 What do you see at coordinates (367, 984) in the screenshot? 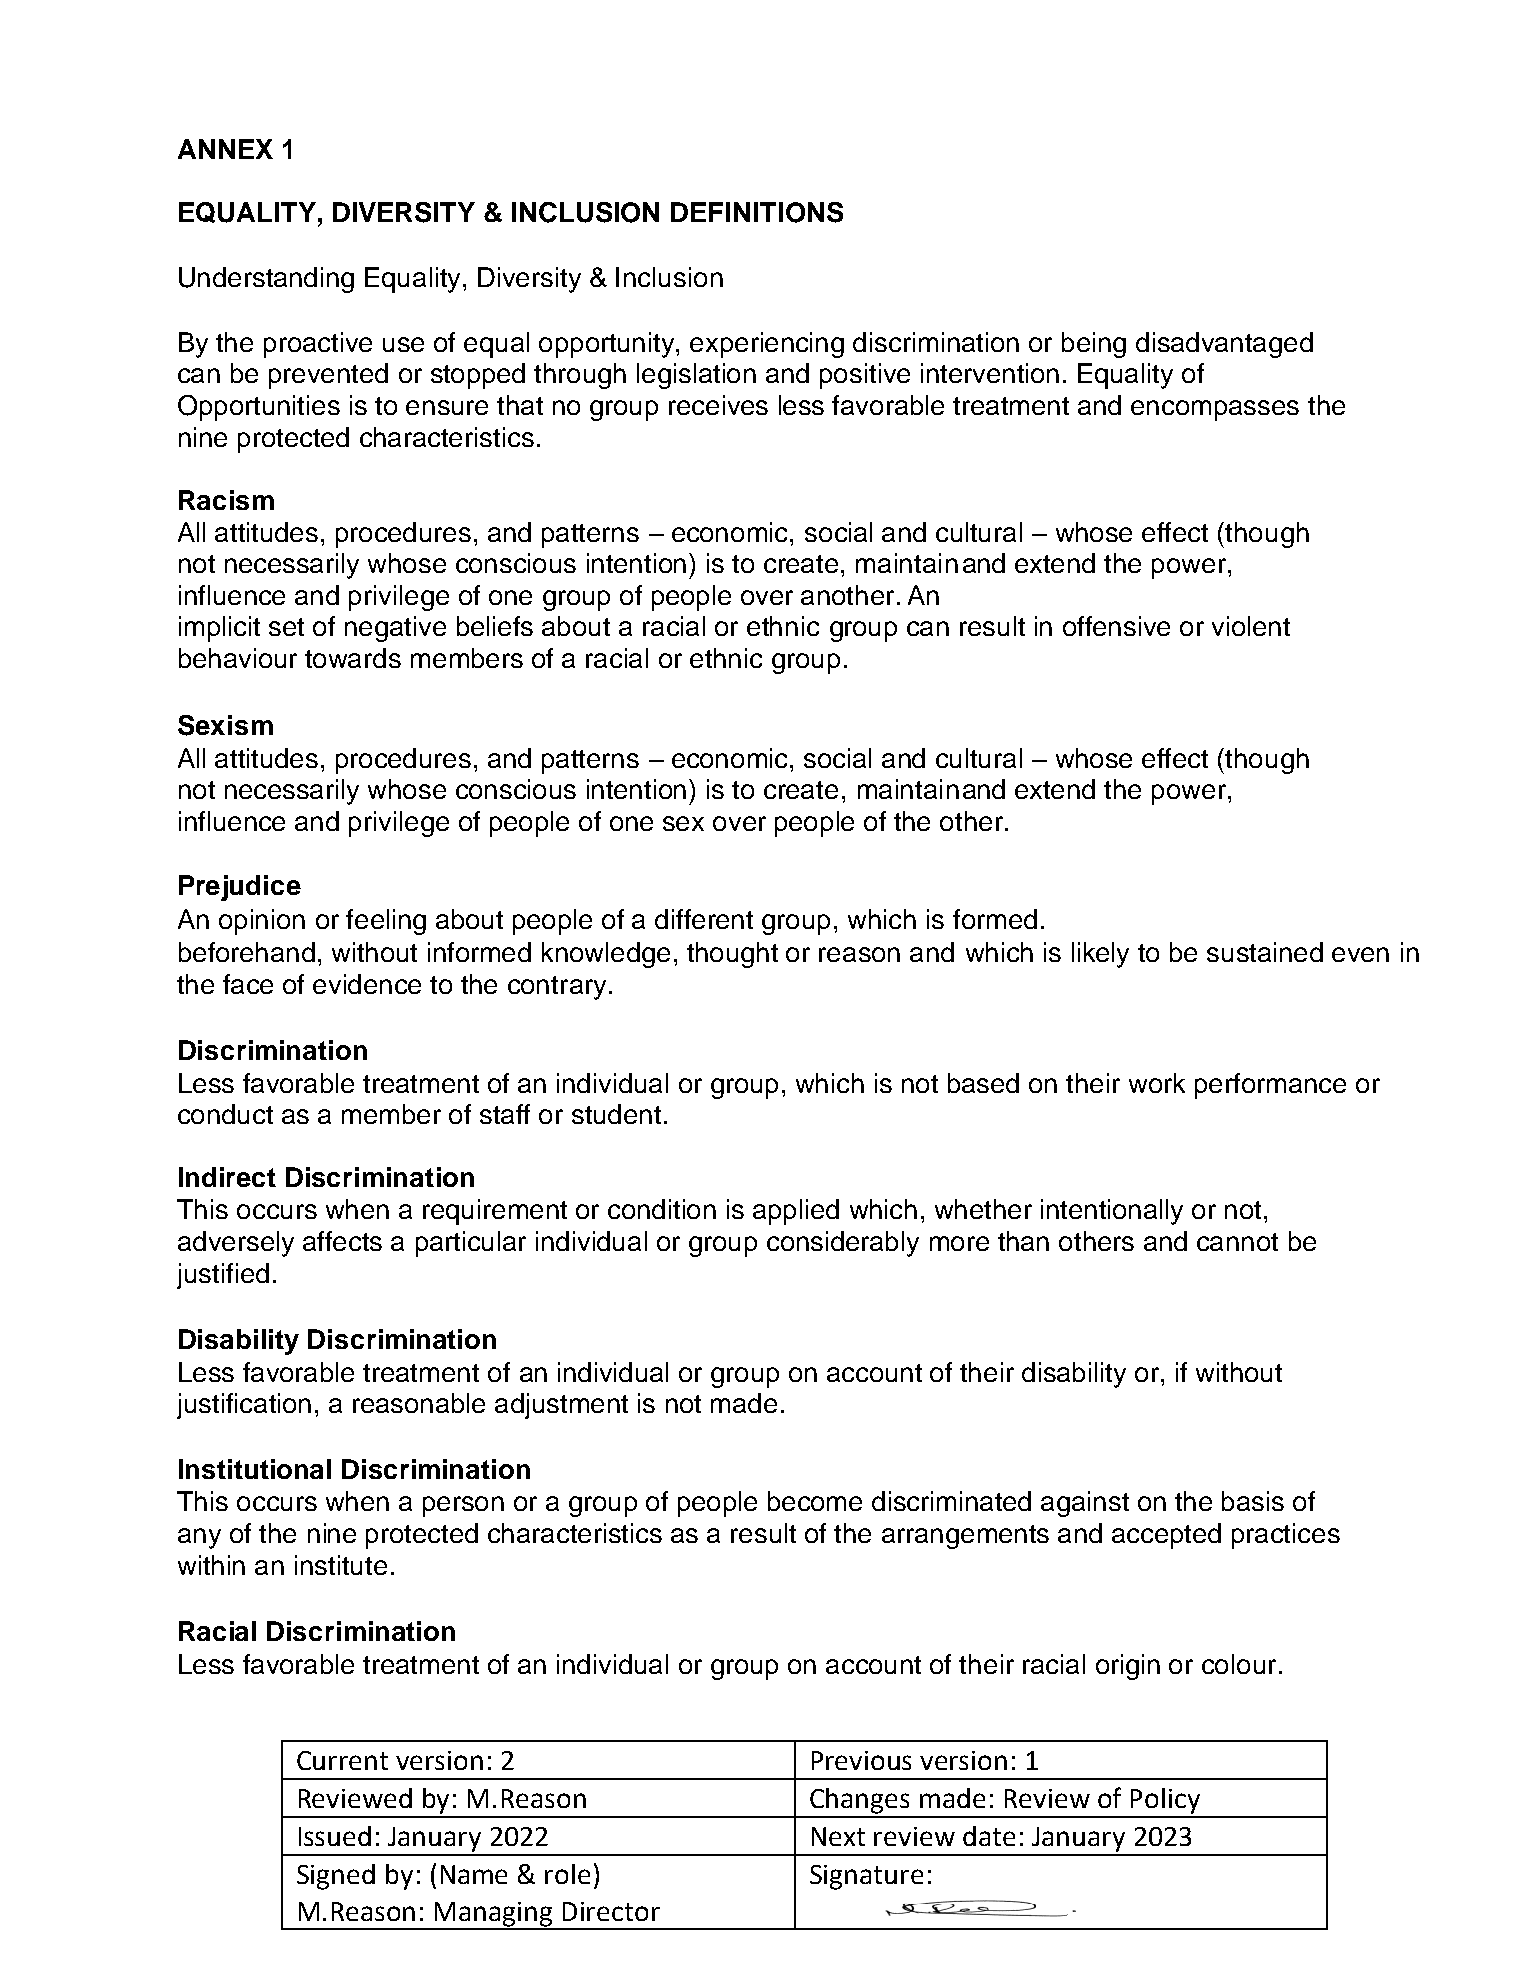
I see `evidence` at bounding box center [367, 984].
